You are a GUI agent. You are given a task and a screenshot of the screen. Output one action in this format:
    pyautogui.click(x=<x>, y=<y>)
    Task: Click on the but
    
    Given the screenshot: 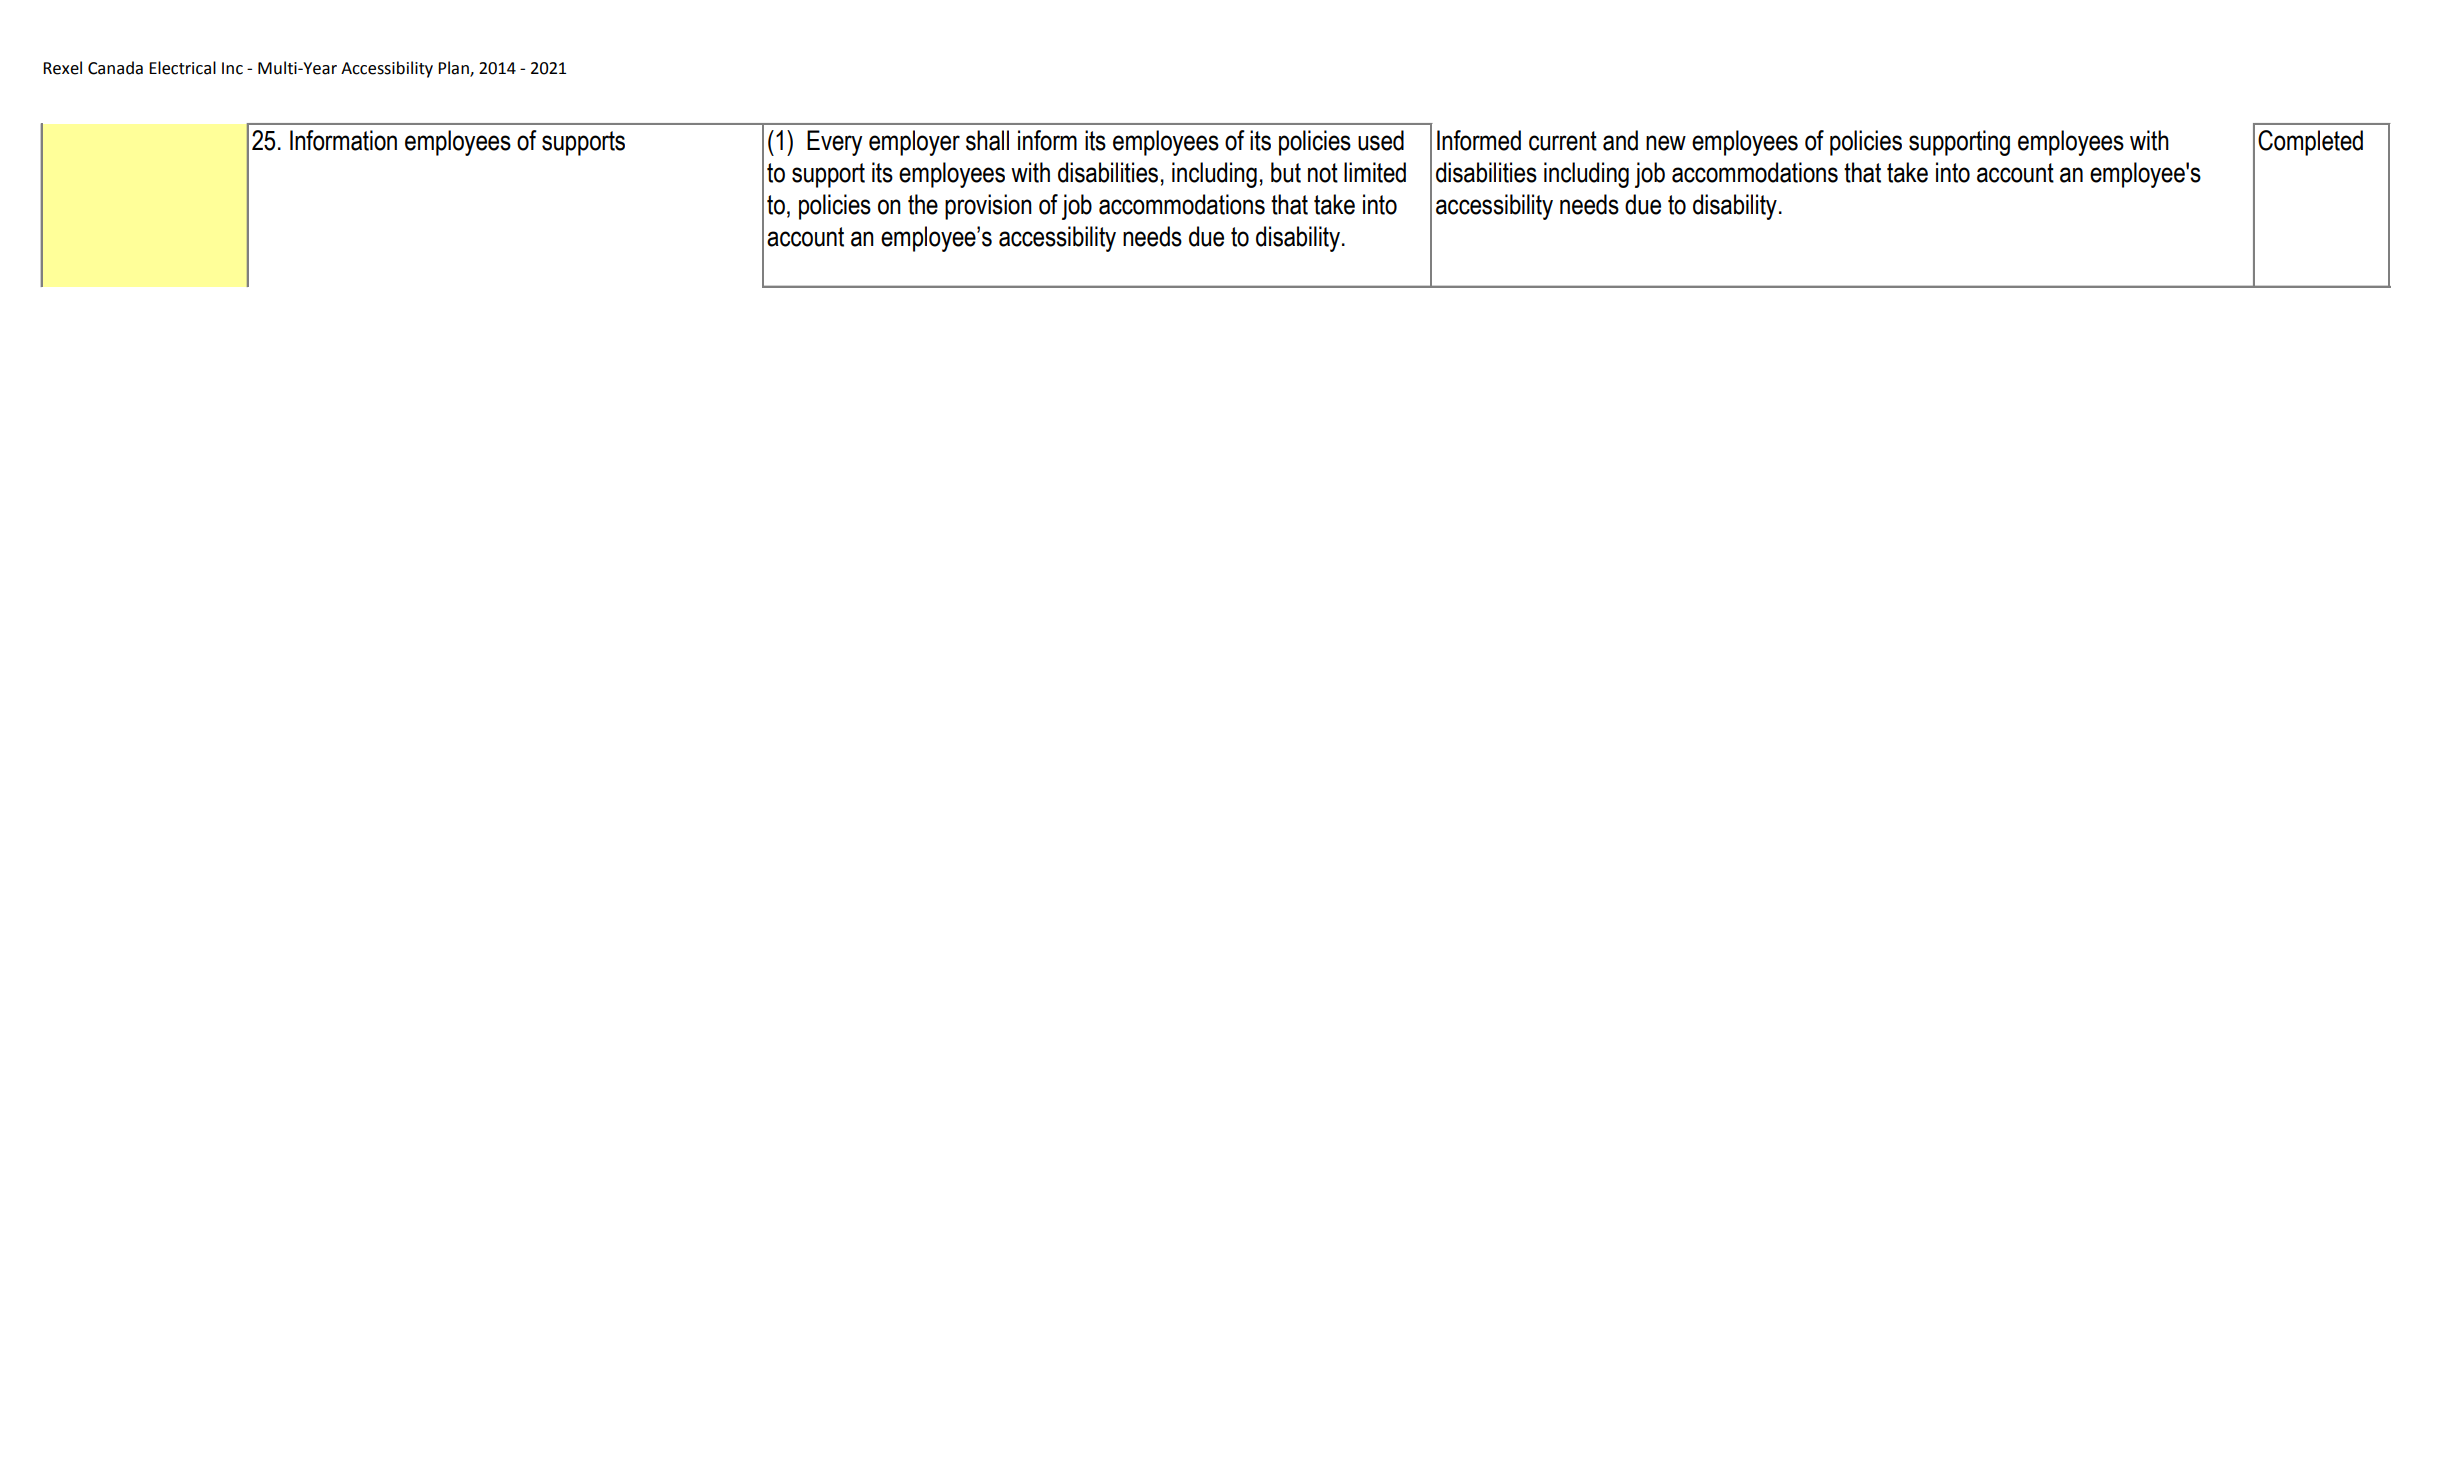 What is the action you would take?
    pyautogui.click(x=1286, y=172)
